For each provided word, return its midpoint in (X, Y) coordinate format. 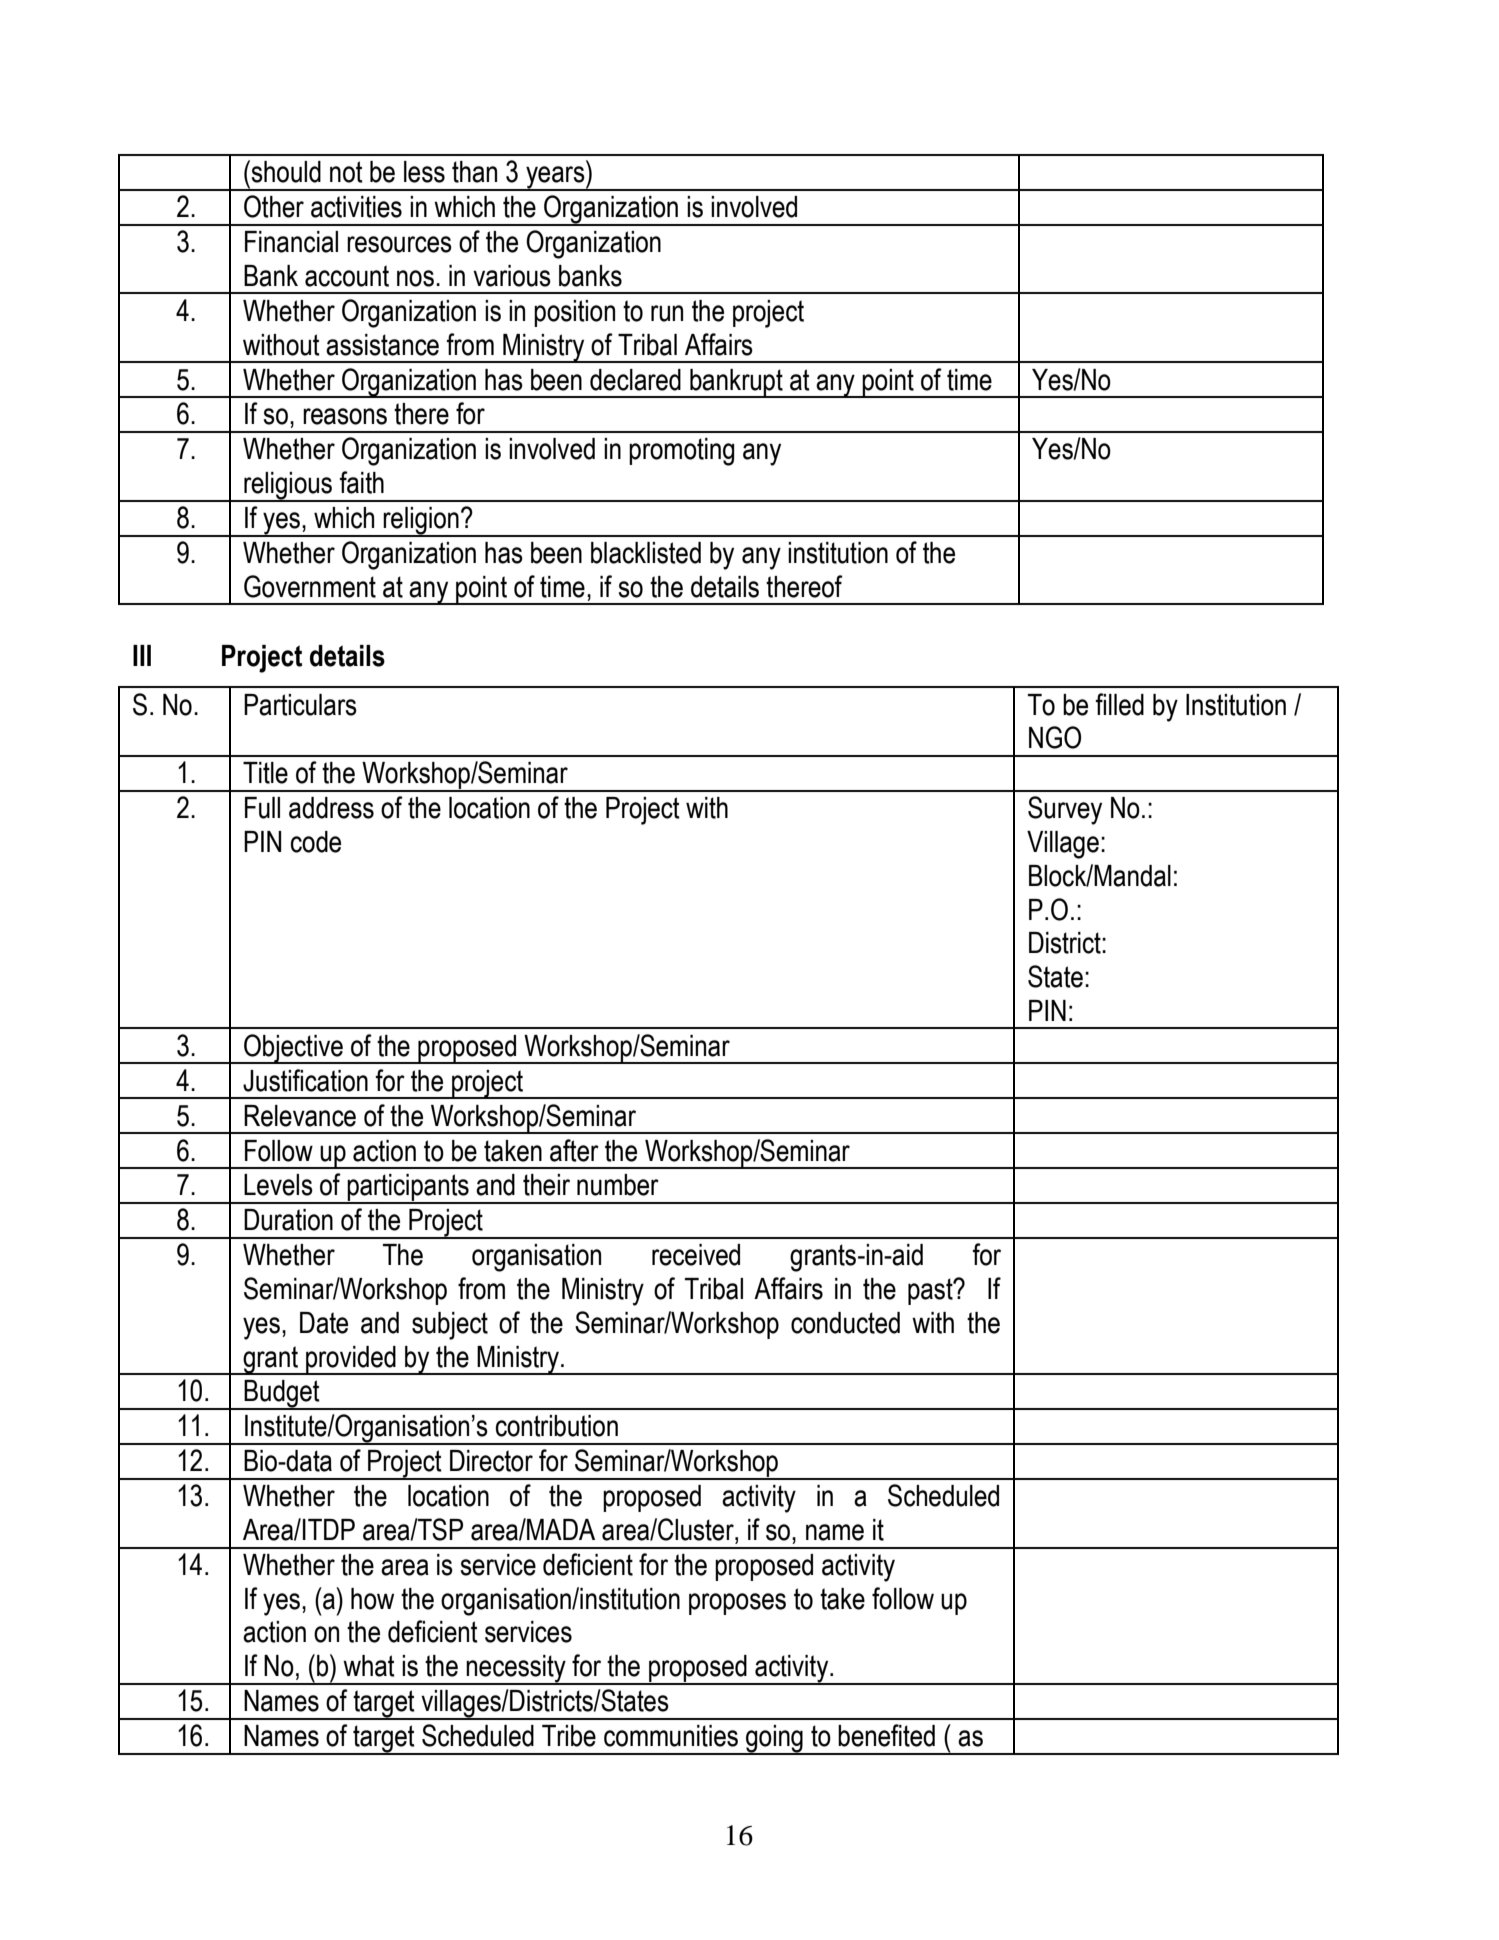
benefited (886, 1735)
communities (671, 1736)
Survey (1065, 810)
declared (635, 380)
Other (274, 206)
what (369, 1666)
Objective (293, 1049)
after (574, 1150)
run (667, 313)
